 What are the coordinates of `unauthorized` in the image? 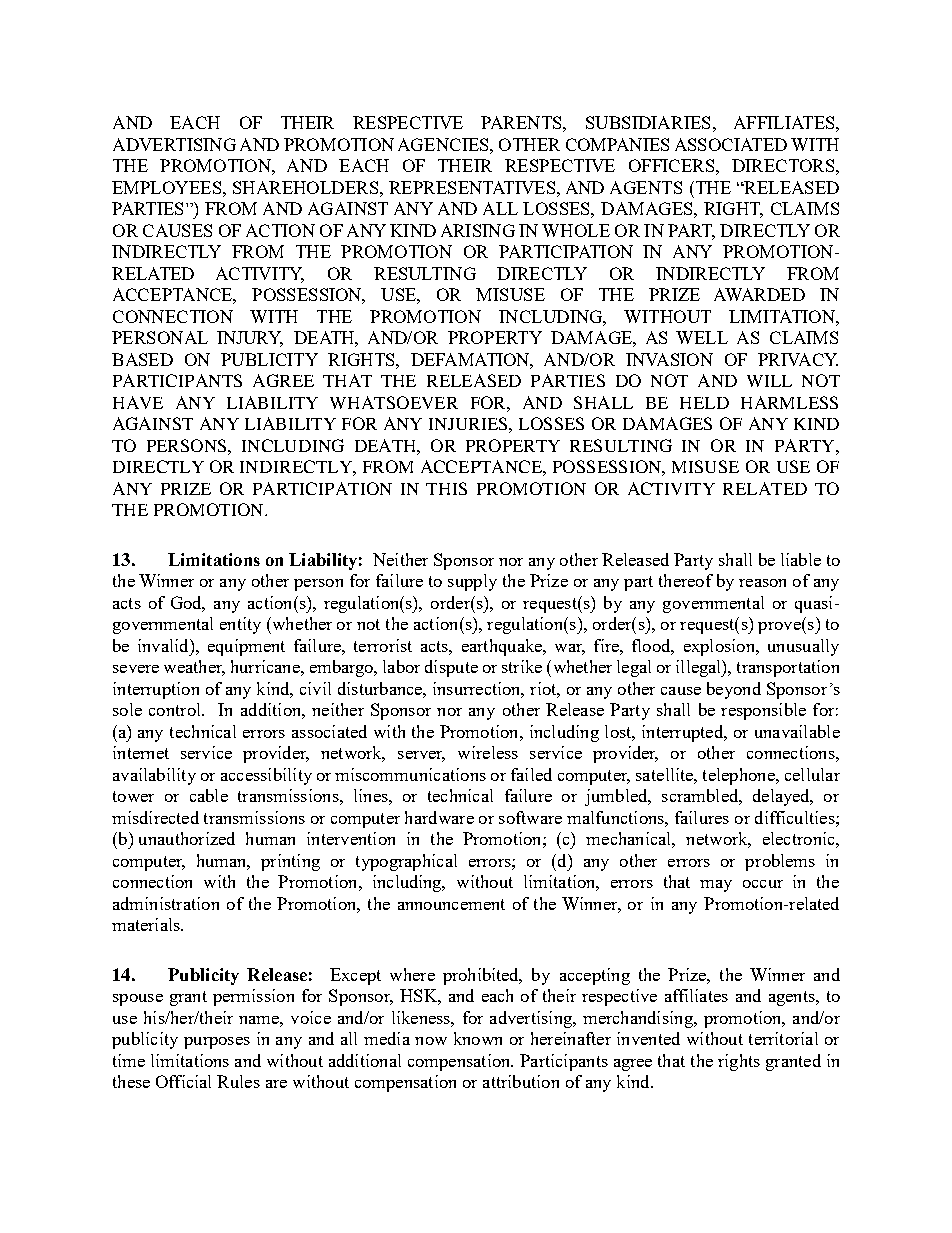 It's located at (187, 838).
